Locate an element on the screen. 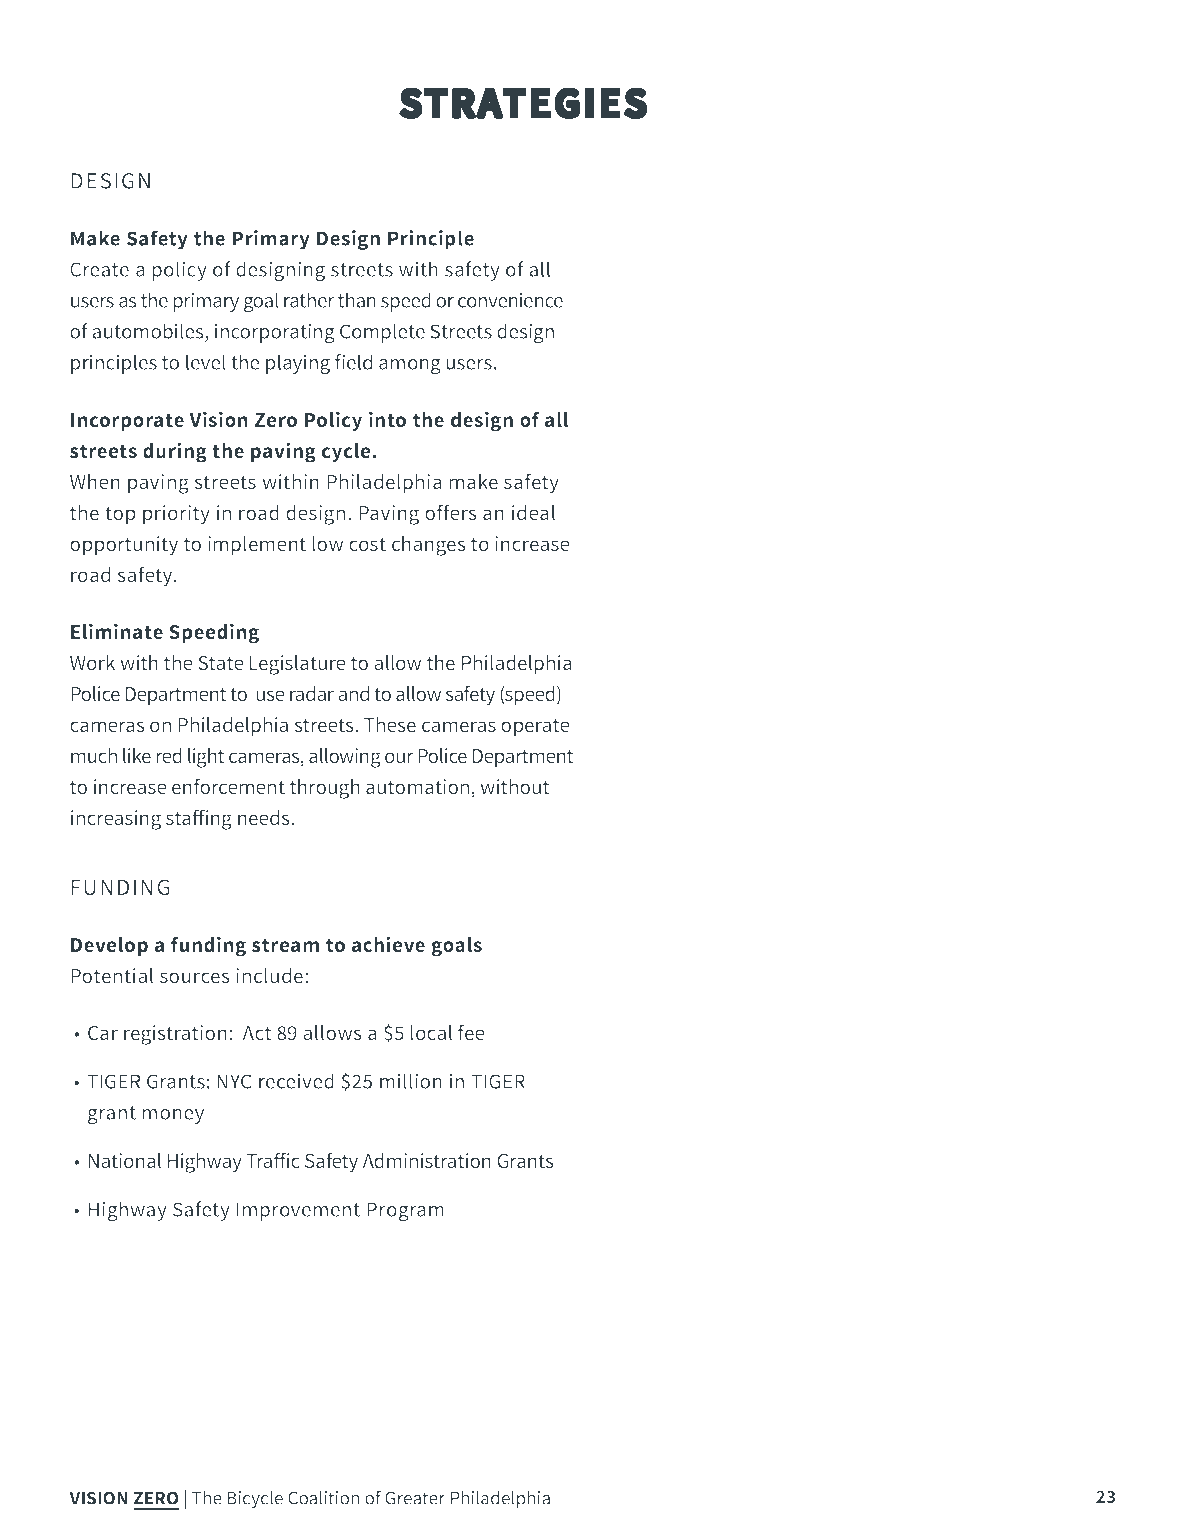 This screenshot has height=1535, width=1186. offers is located at coordinates (451, 512).
